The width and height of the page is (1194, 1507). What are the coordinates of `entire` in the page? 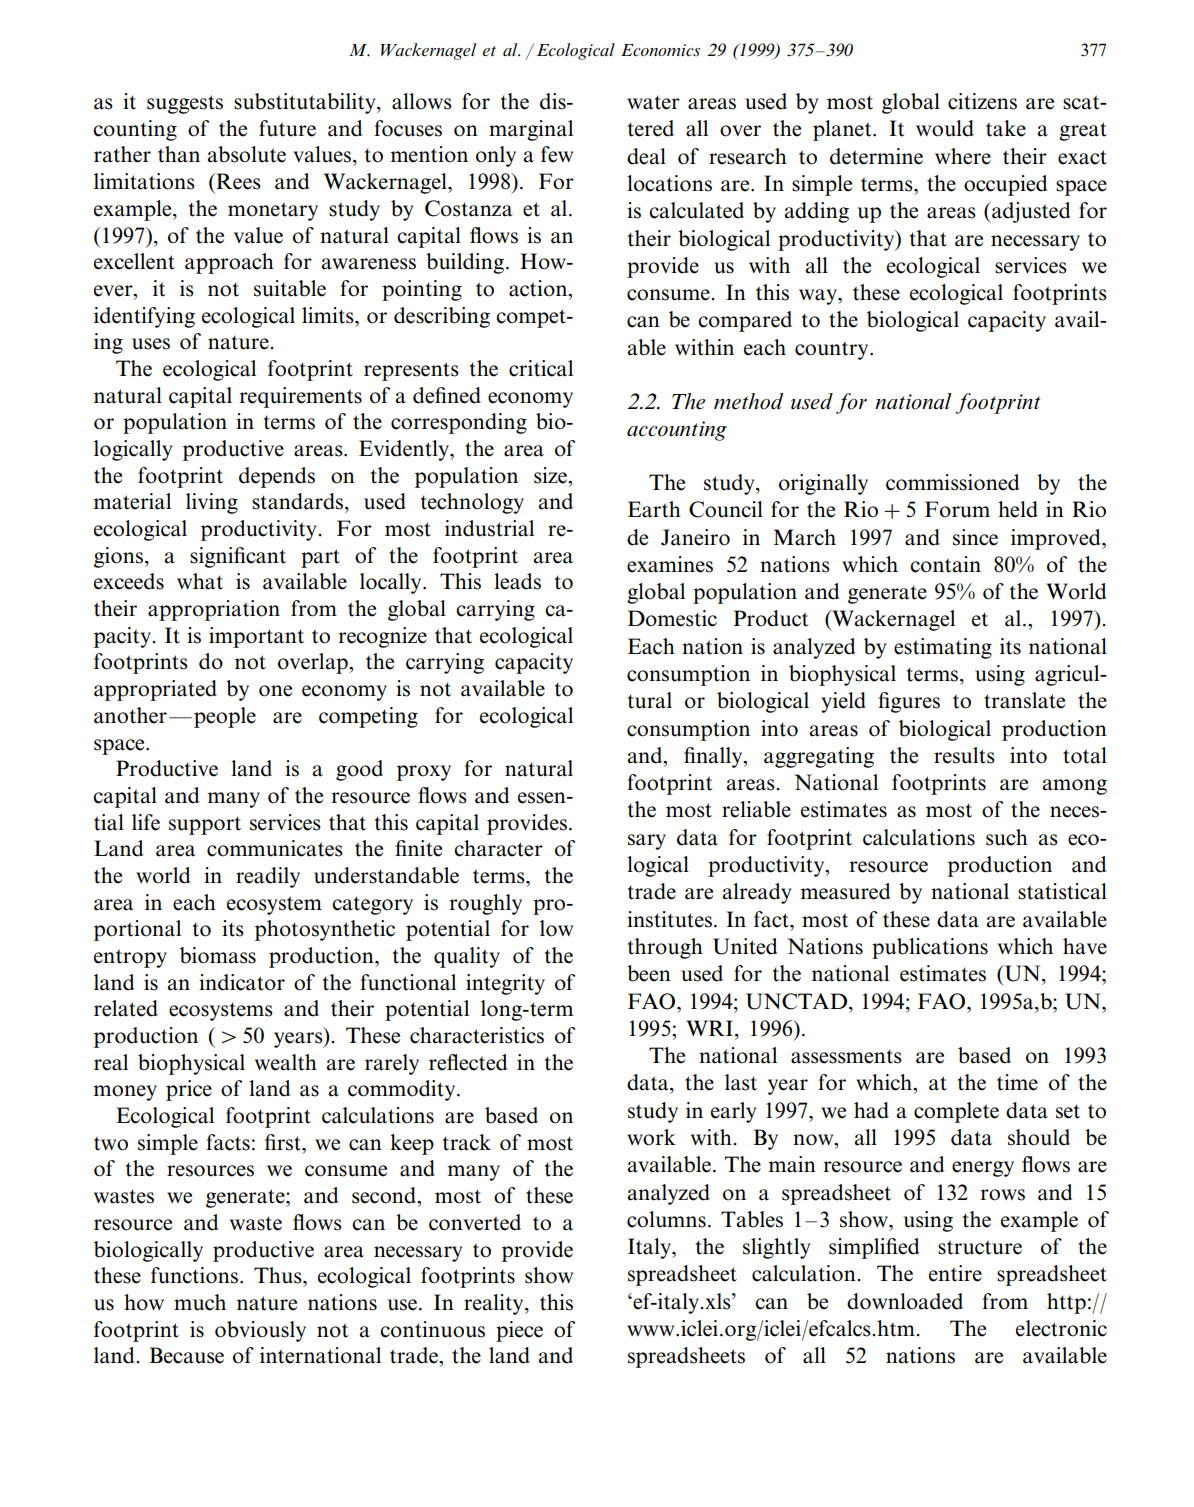 It's located at (955, 1273).
